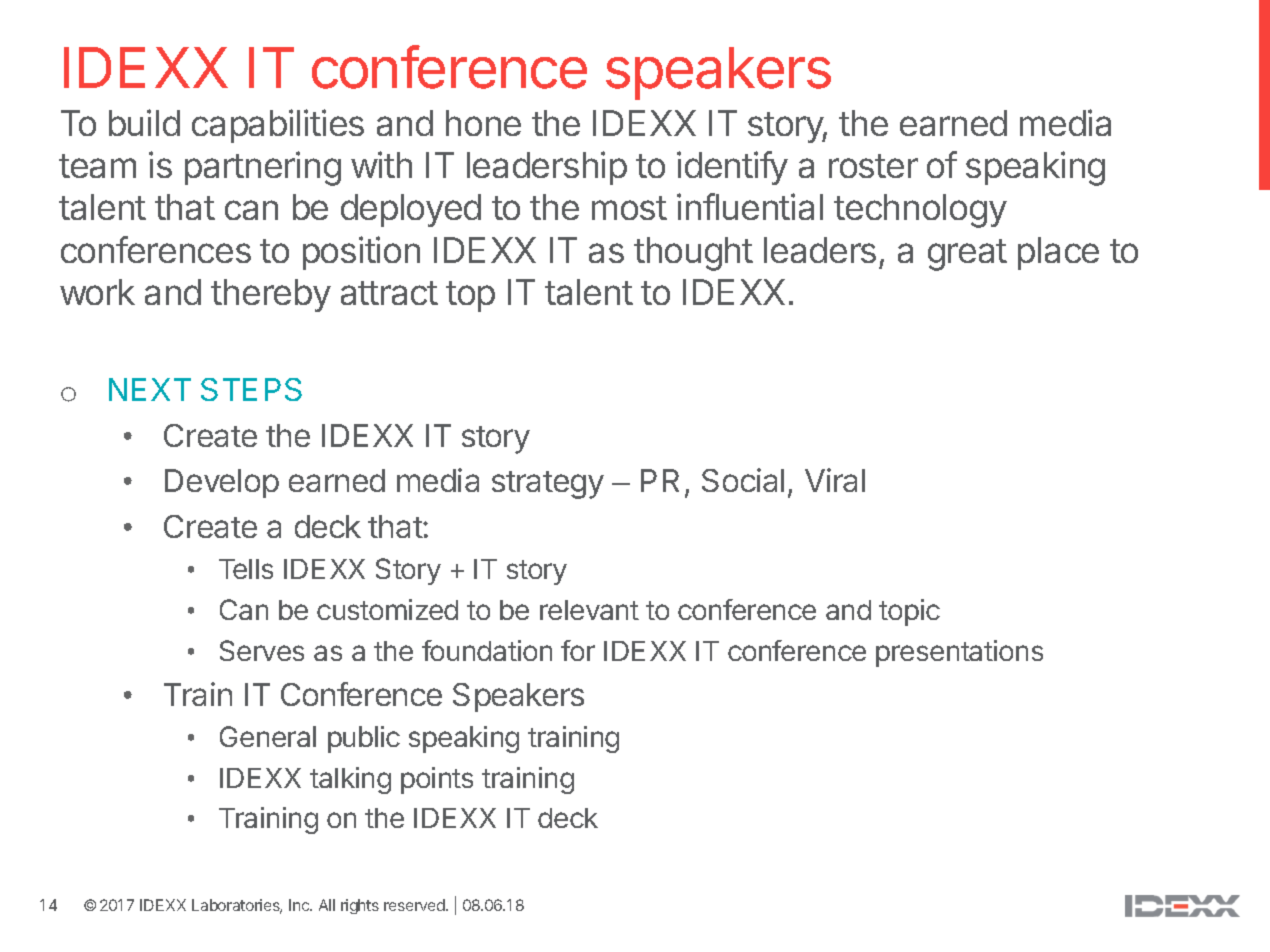  Describe the element at coordinates (263, 168) in the screenshot. I see `partnering` at that location.
